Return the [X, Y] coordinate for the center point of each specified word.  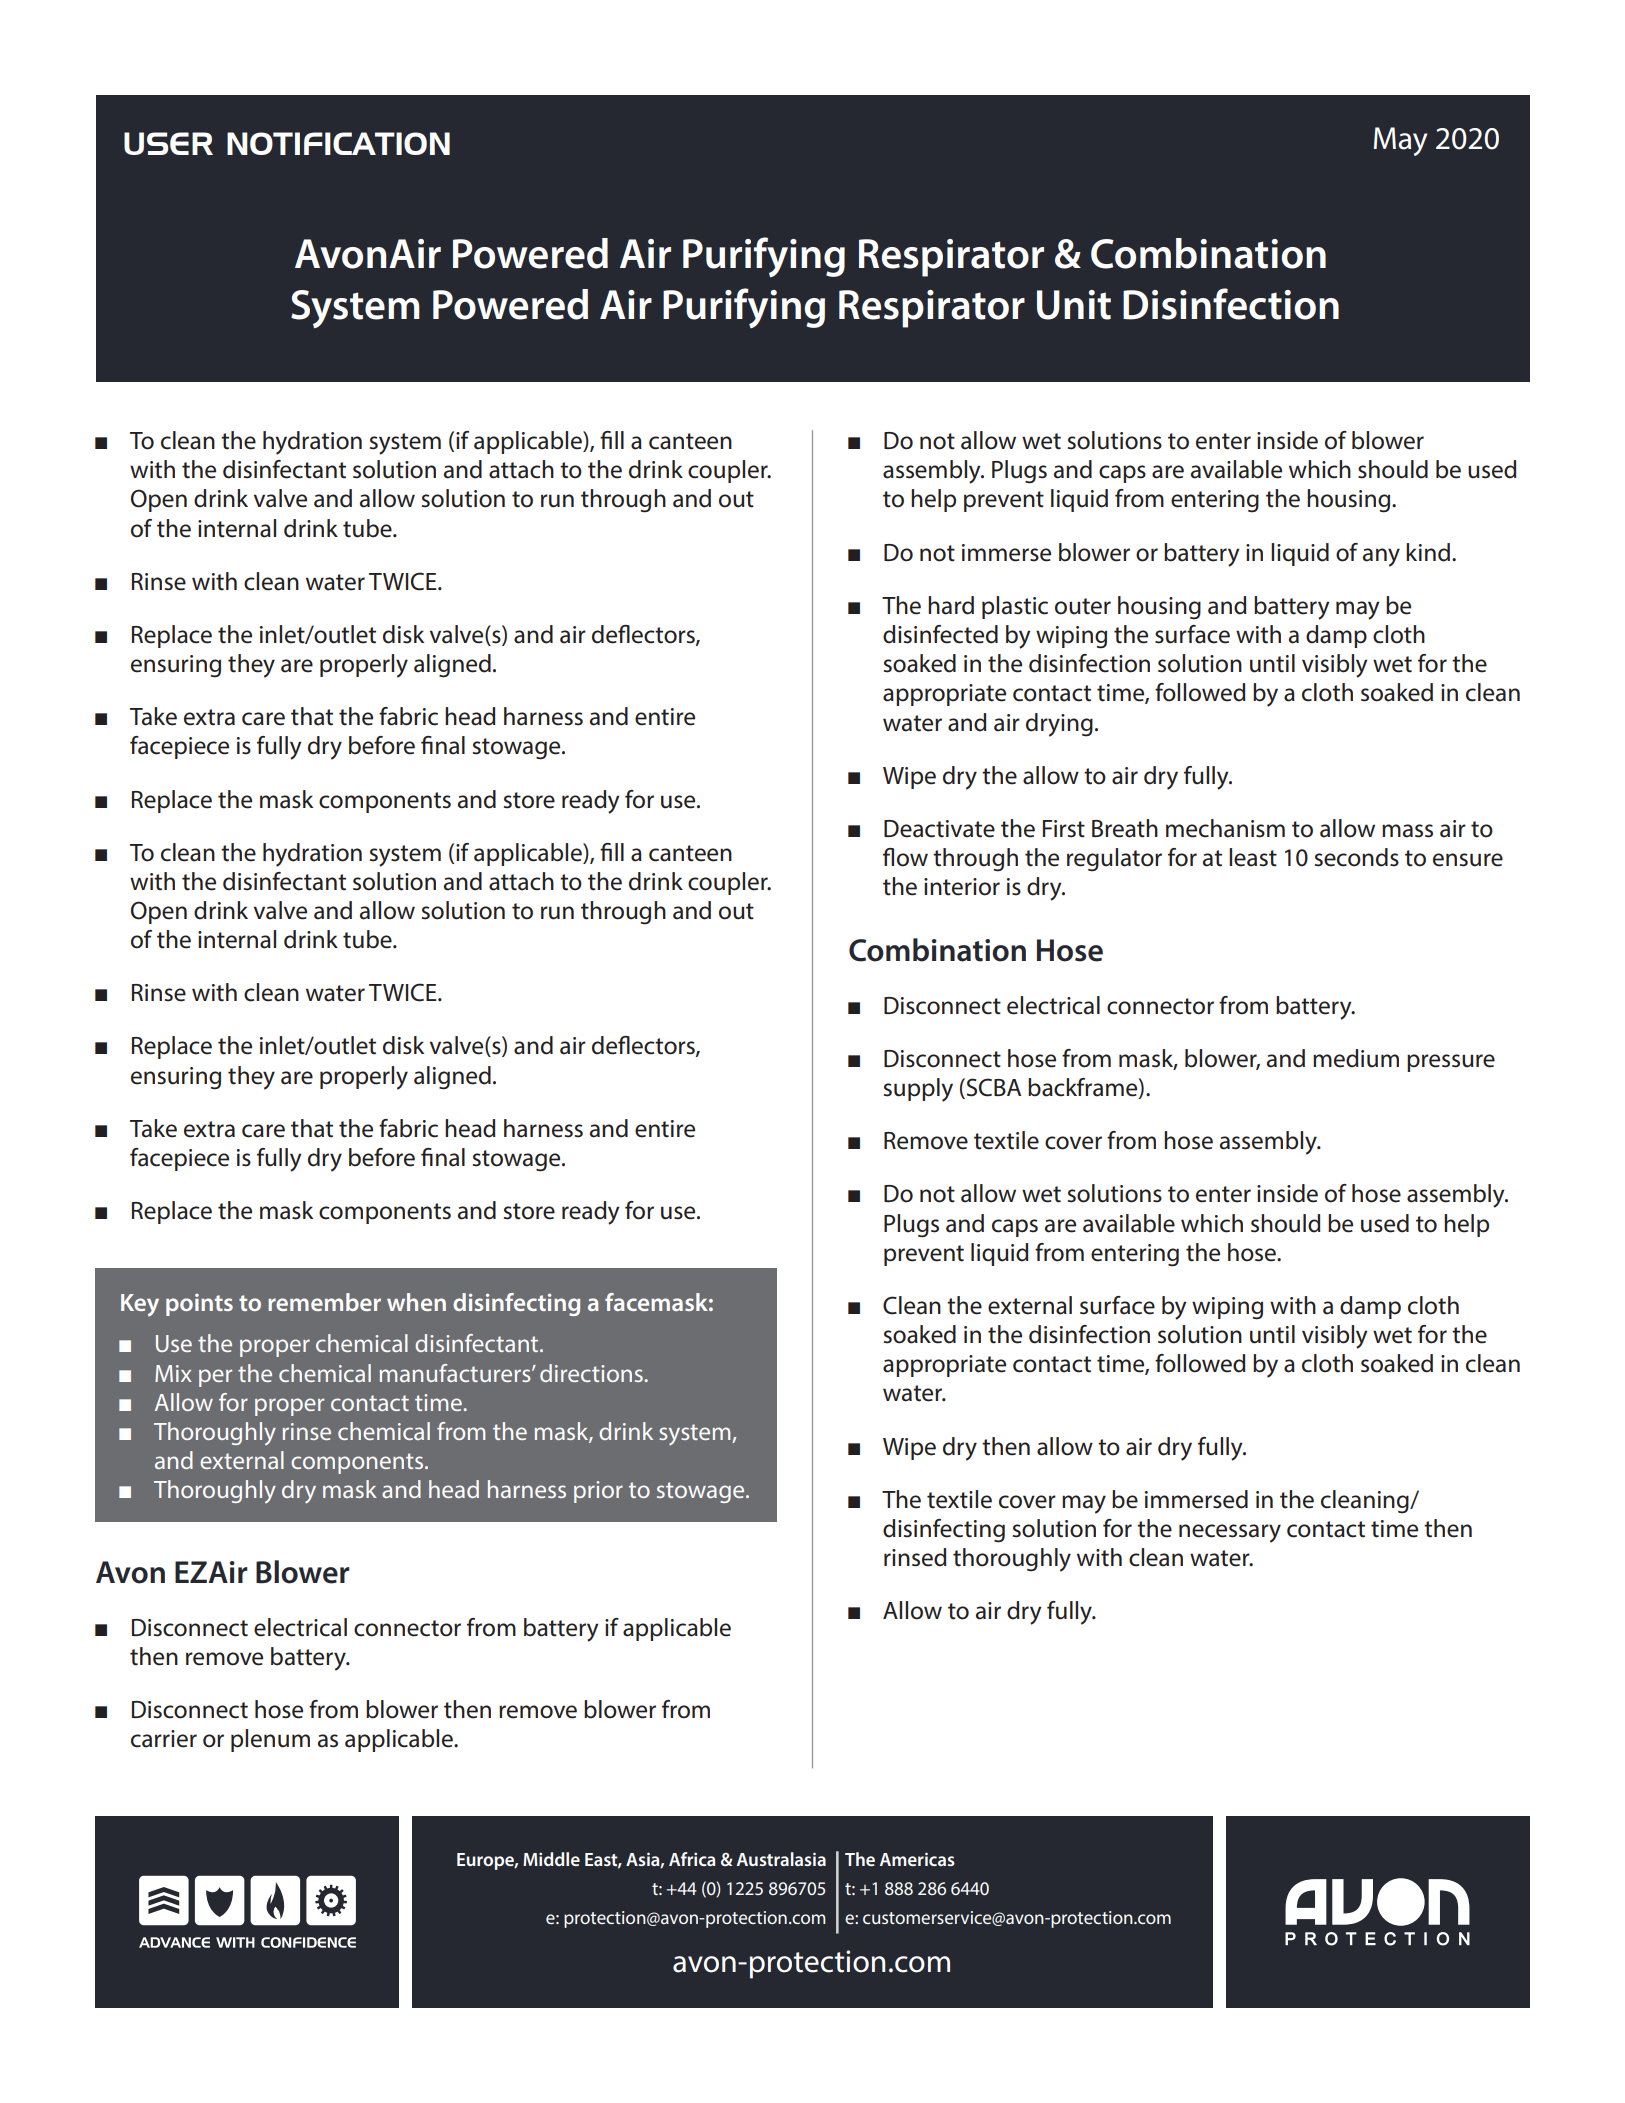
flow [905, 857]
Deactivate [939, 829]
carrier [164, 1739]
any [1381, 557]
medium [1356, 1058]
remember [324, 1302]
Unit [1074, 305]
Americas [917, 1859]
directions [592, 1373]
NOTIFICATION [338, 143]
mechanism [1225, 828]
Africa [692, 1859]
